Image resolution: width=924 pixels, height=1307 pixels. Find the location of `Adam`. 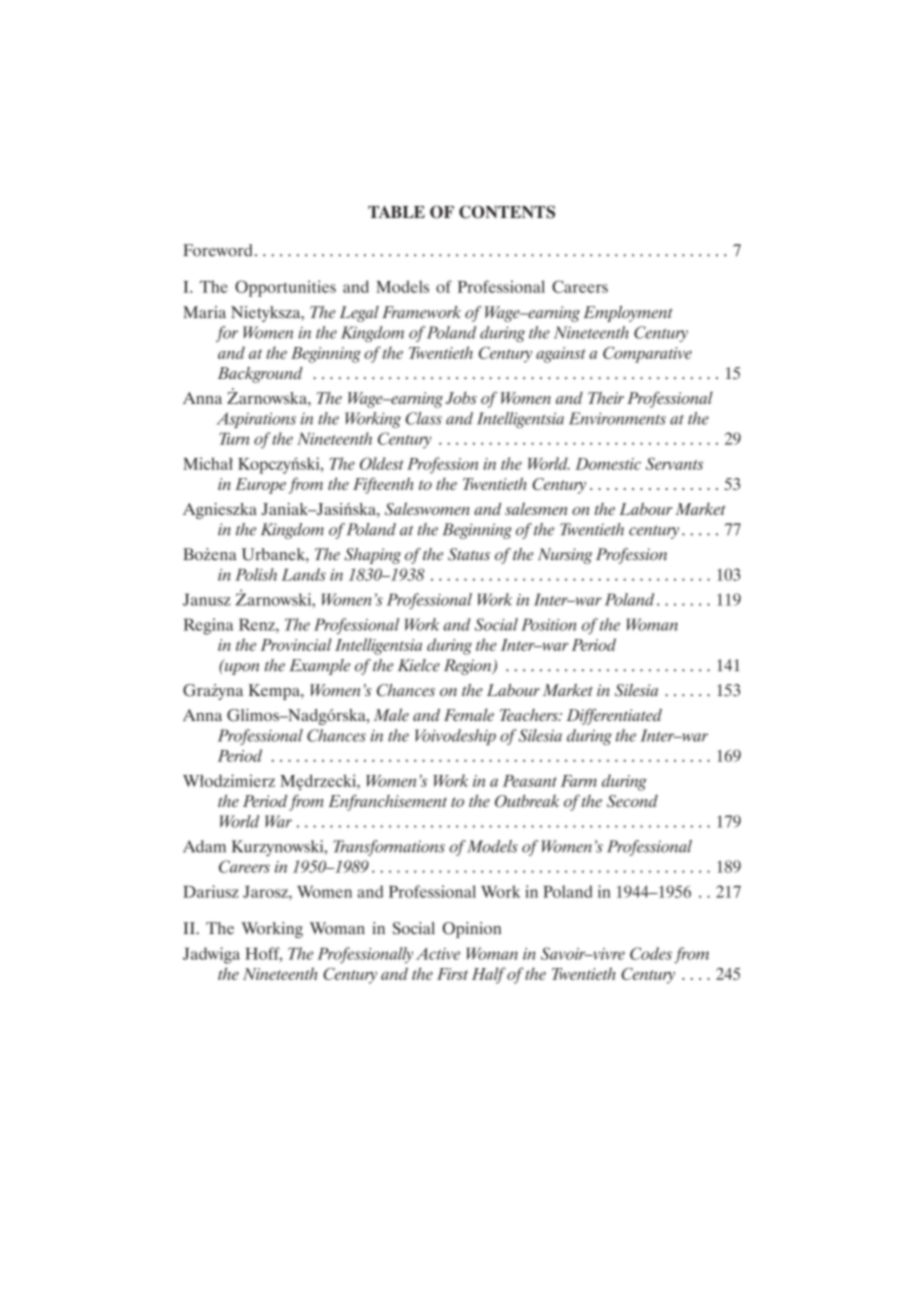

Adam is located at coordinates (204, 846).
